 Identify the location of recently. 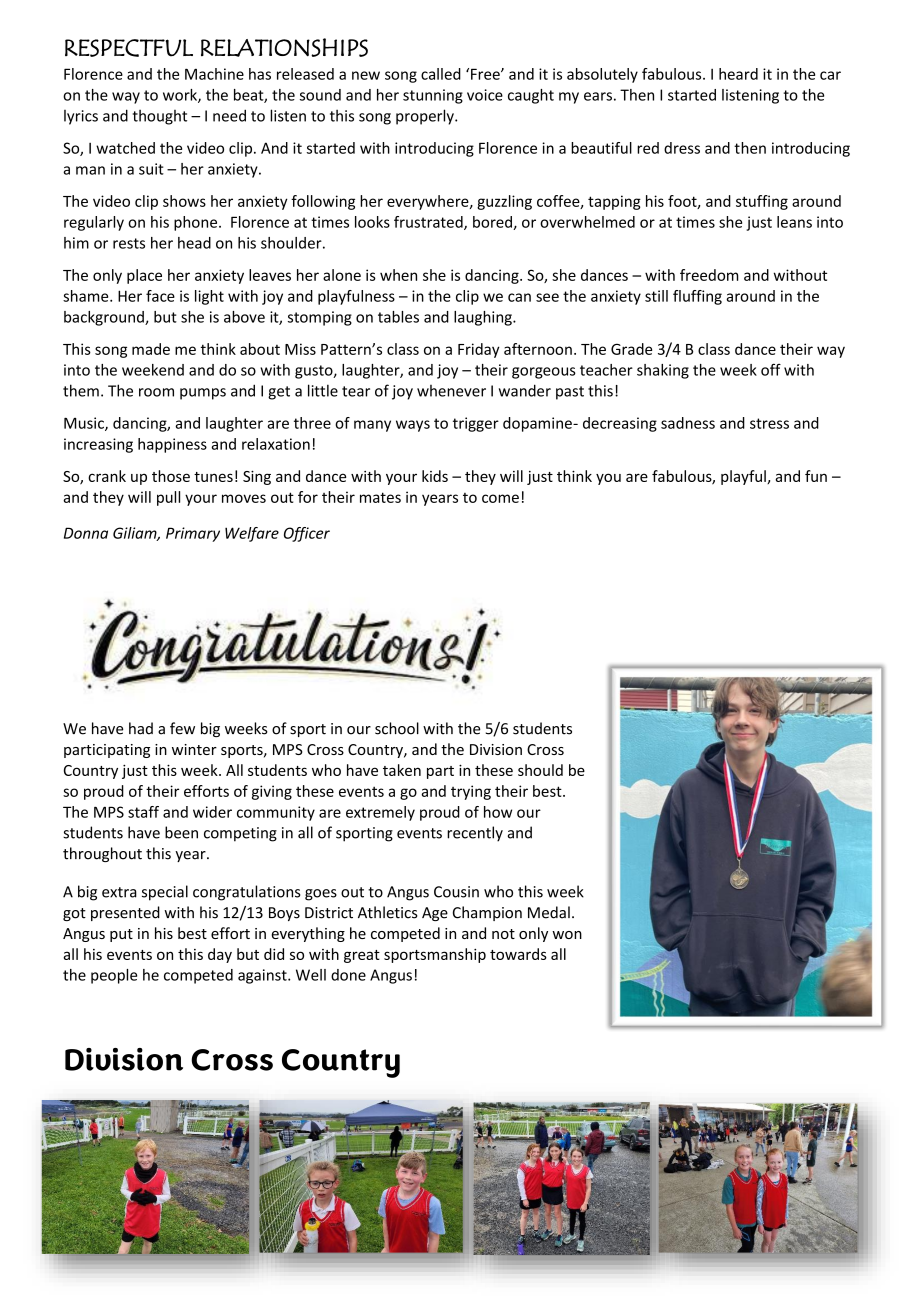
(475, 834).
